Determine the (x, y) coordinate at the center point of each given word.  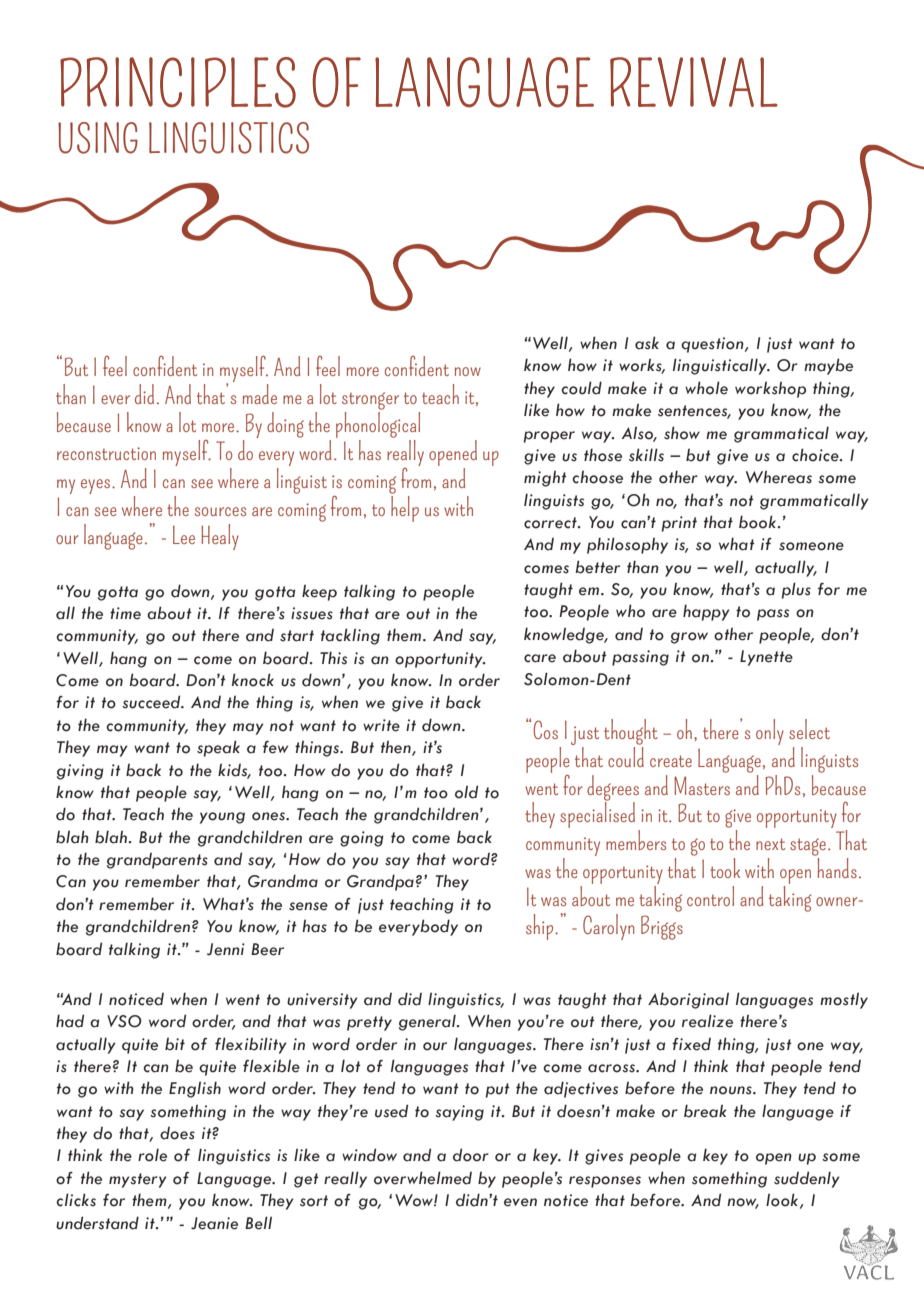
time (125, 613)
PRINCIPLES (178, 82)
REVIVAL (694, 82)
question (713, 345)
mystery (138, 1180)
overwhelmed (423, 1178)
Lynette (766, 658)
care (540, 658)
